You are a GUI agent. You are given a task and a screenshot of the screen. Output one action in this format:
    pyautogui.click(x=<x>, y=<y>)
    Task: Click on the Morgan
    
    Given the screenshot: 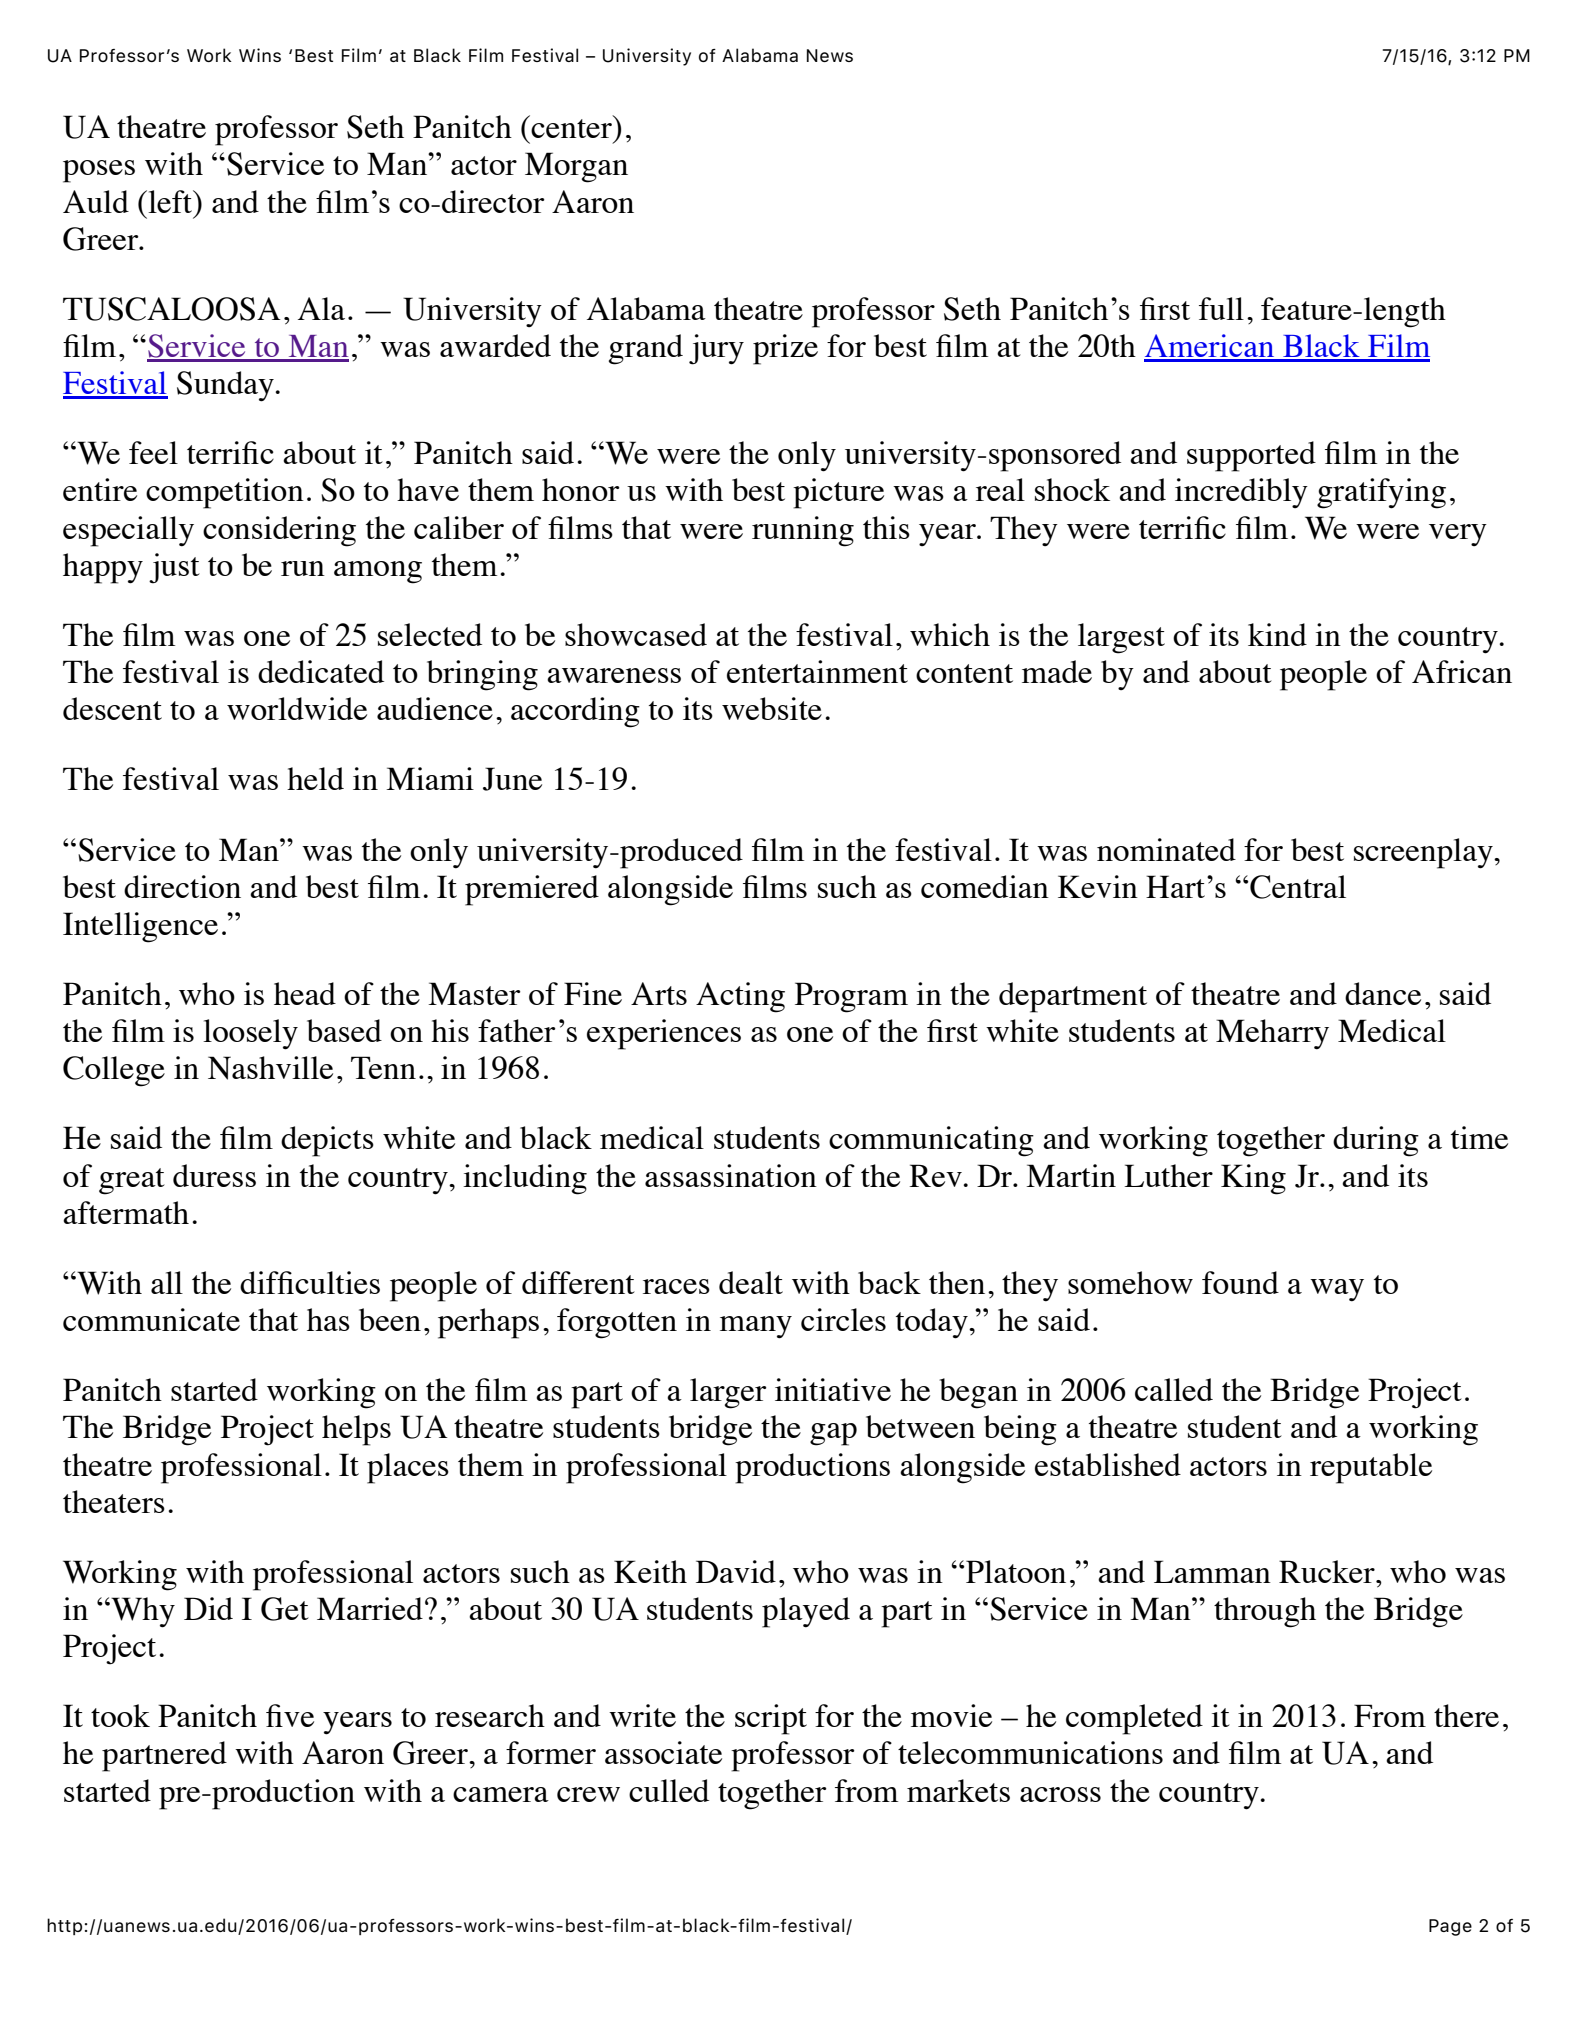 What is the action you would take?
    pyautogui.click(x=576, y=167)
